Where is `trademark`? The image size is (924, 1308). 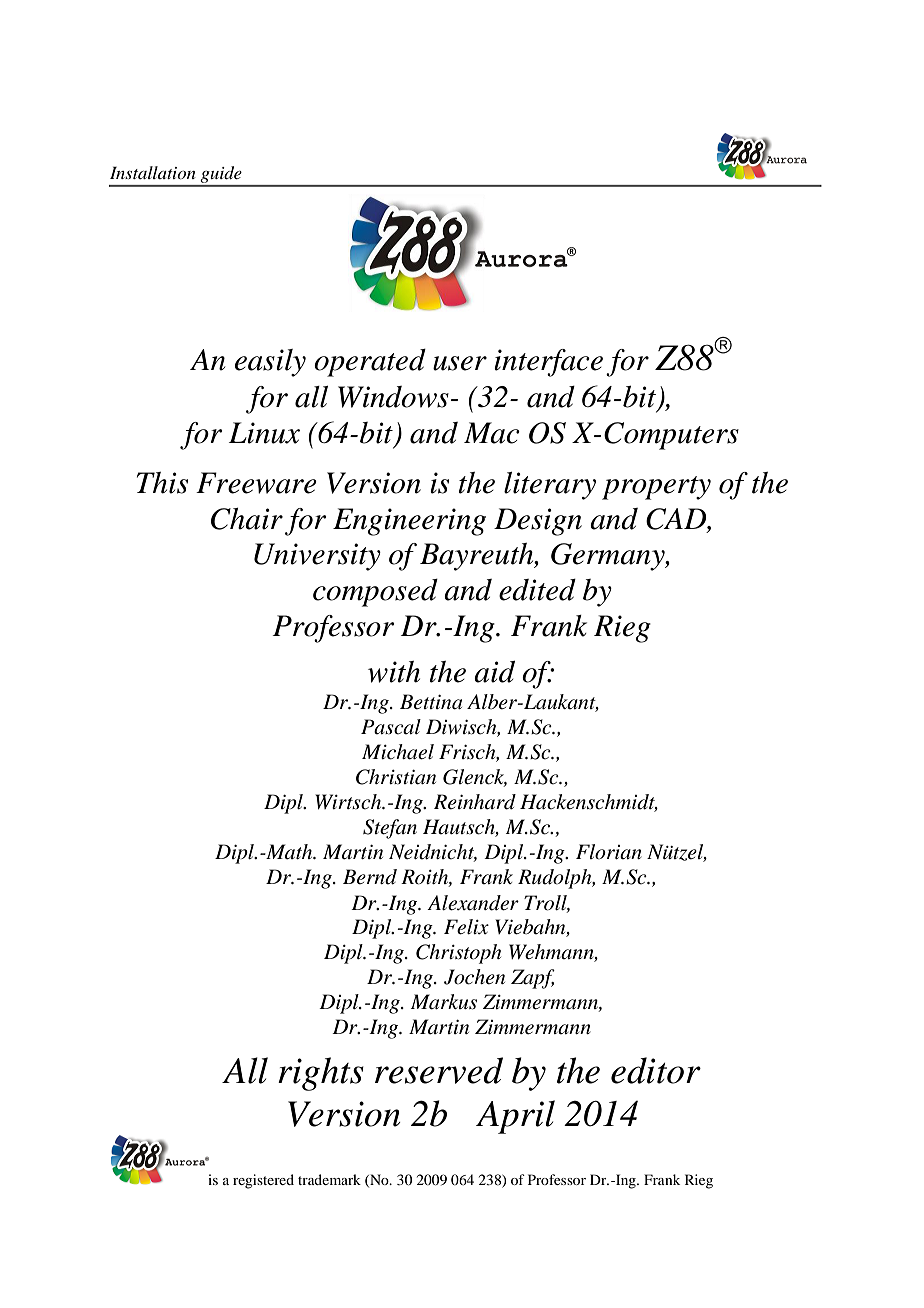
trademark is located at coordinates (329, 1179).
